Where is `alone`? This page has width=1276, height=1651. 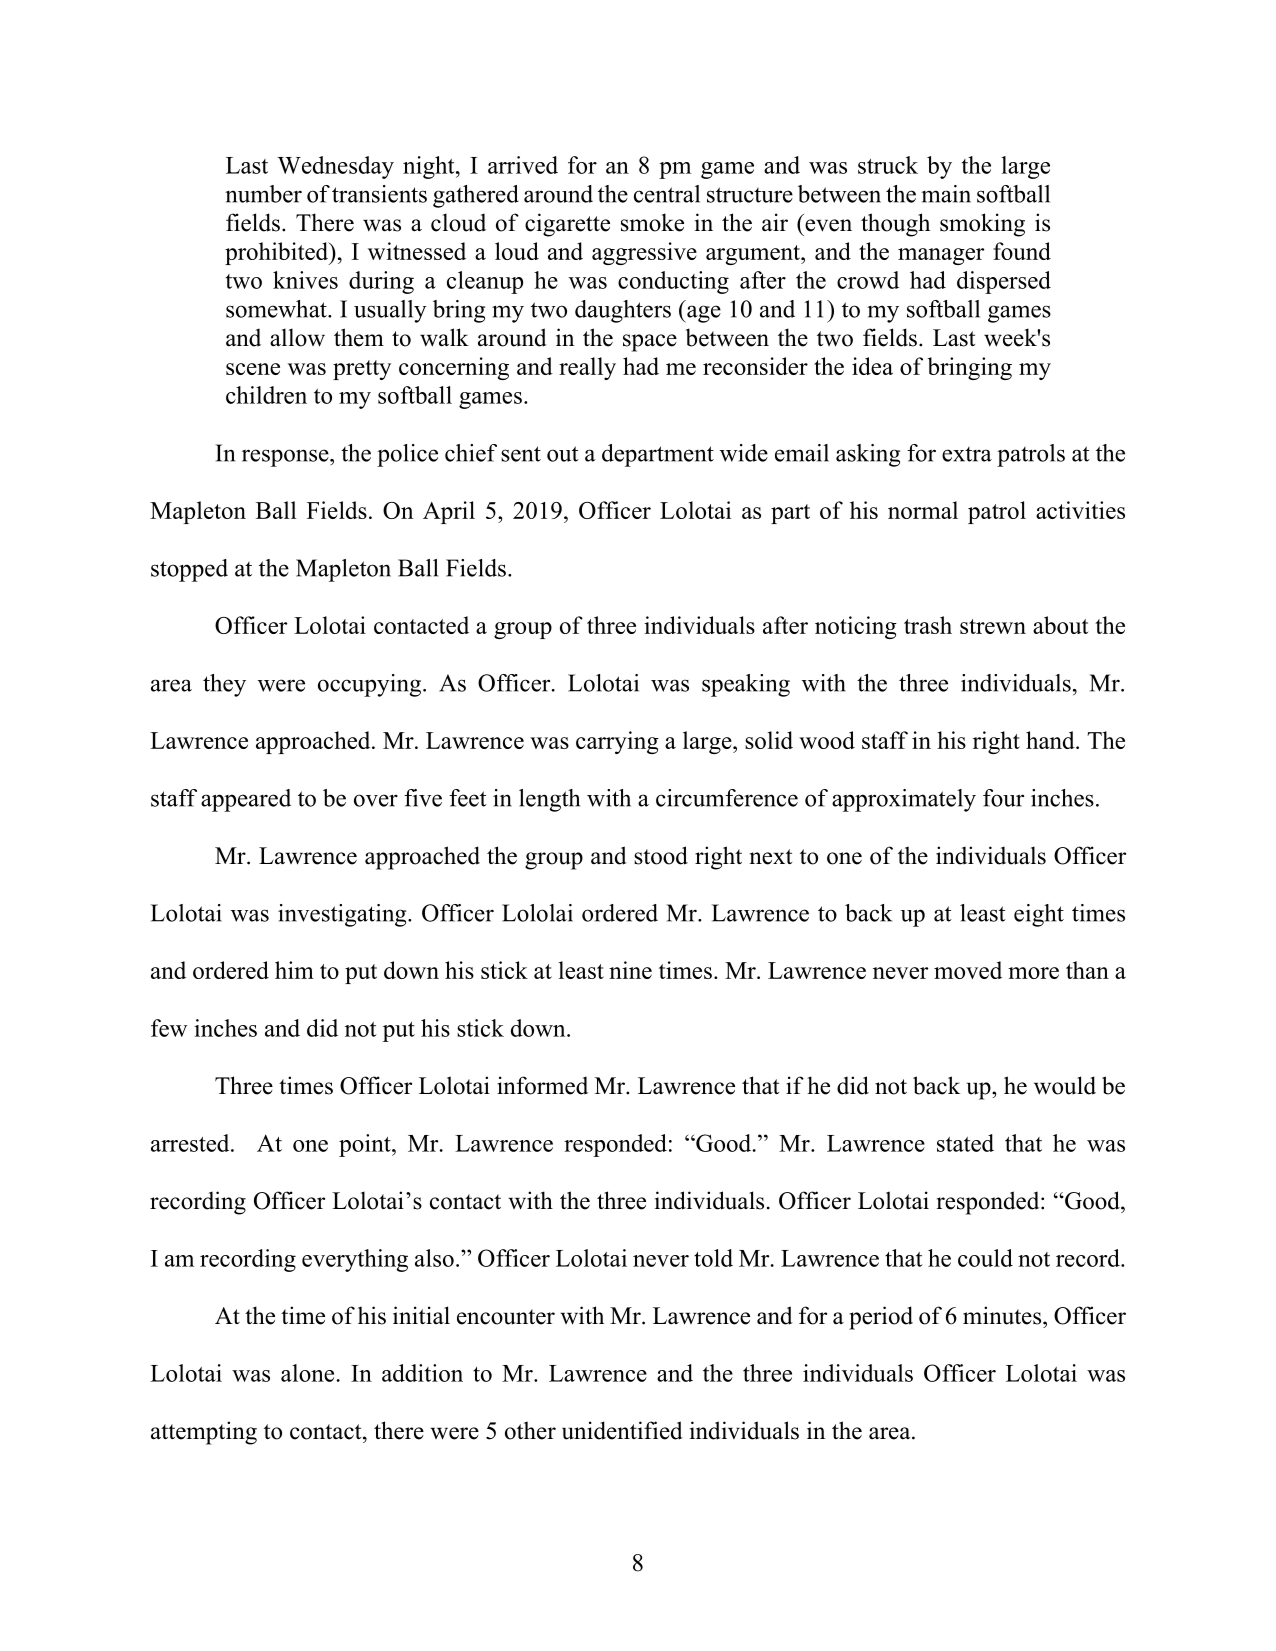 alone is located at coordinates (307, 1373).
